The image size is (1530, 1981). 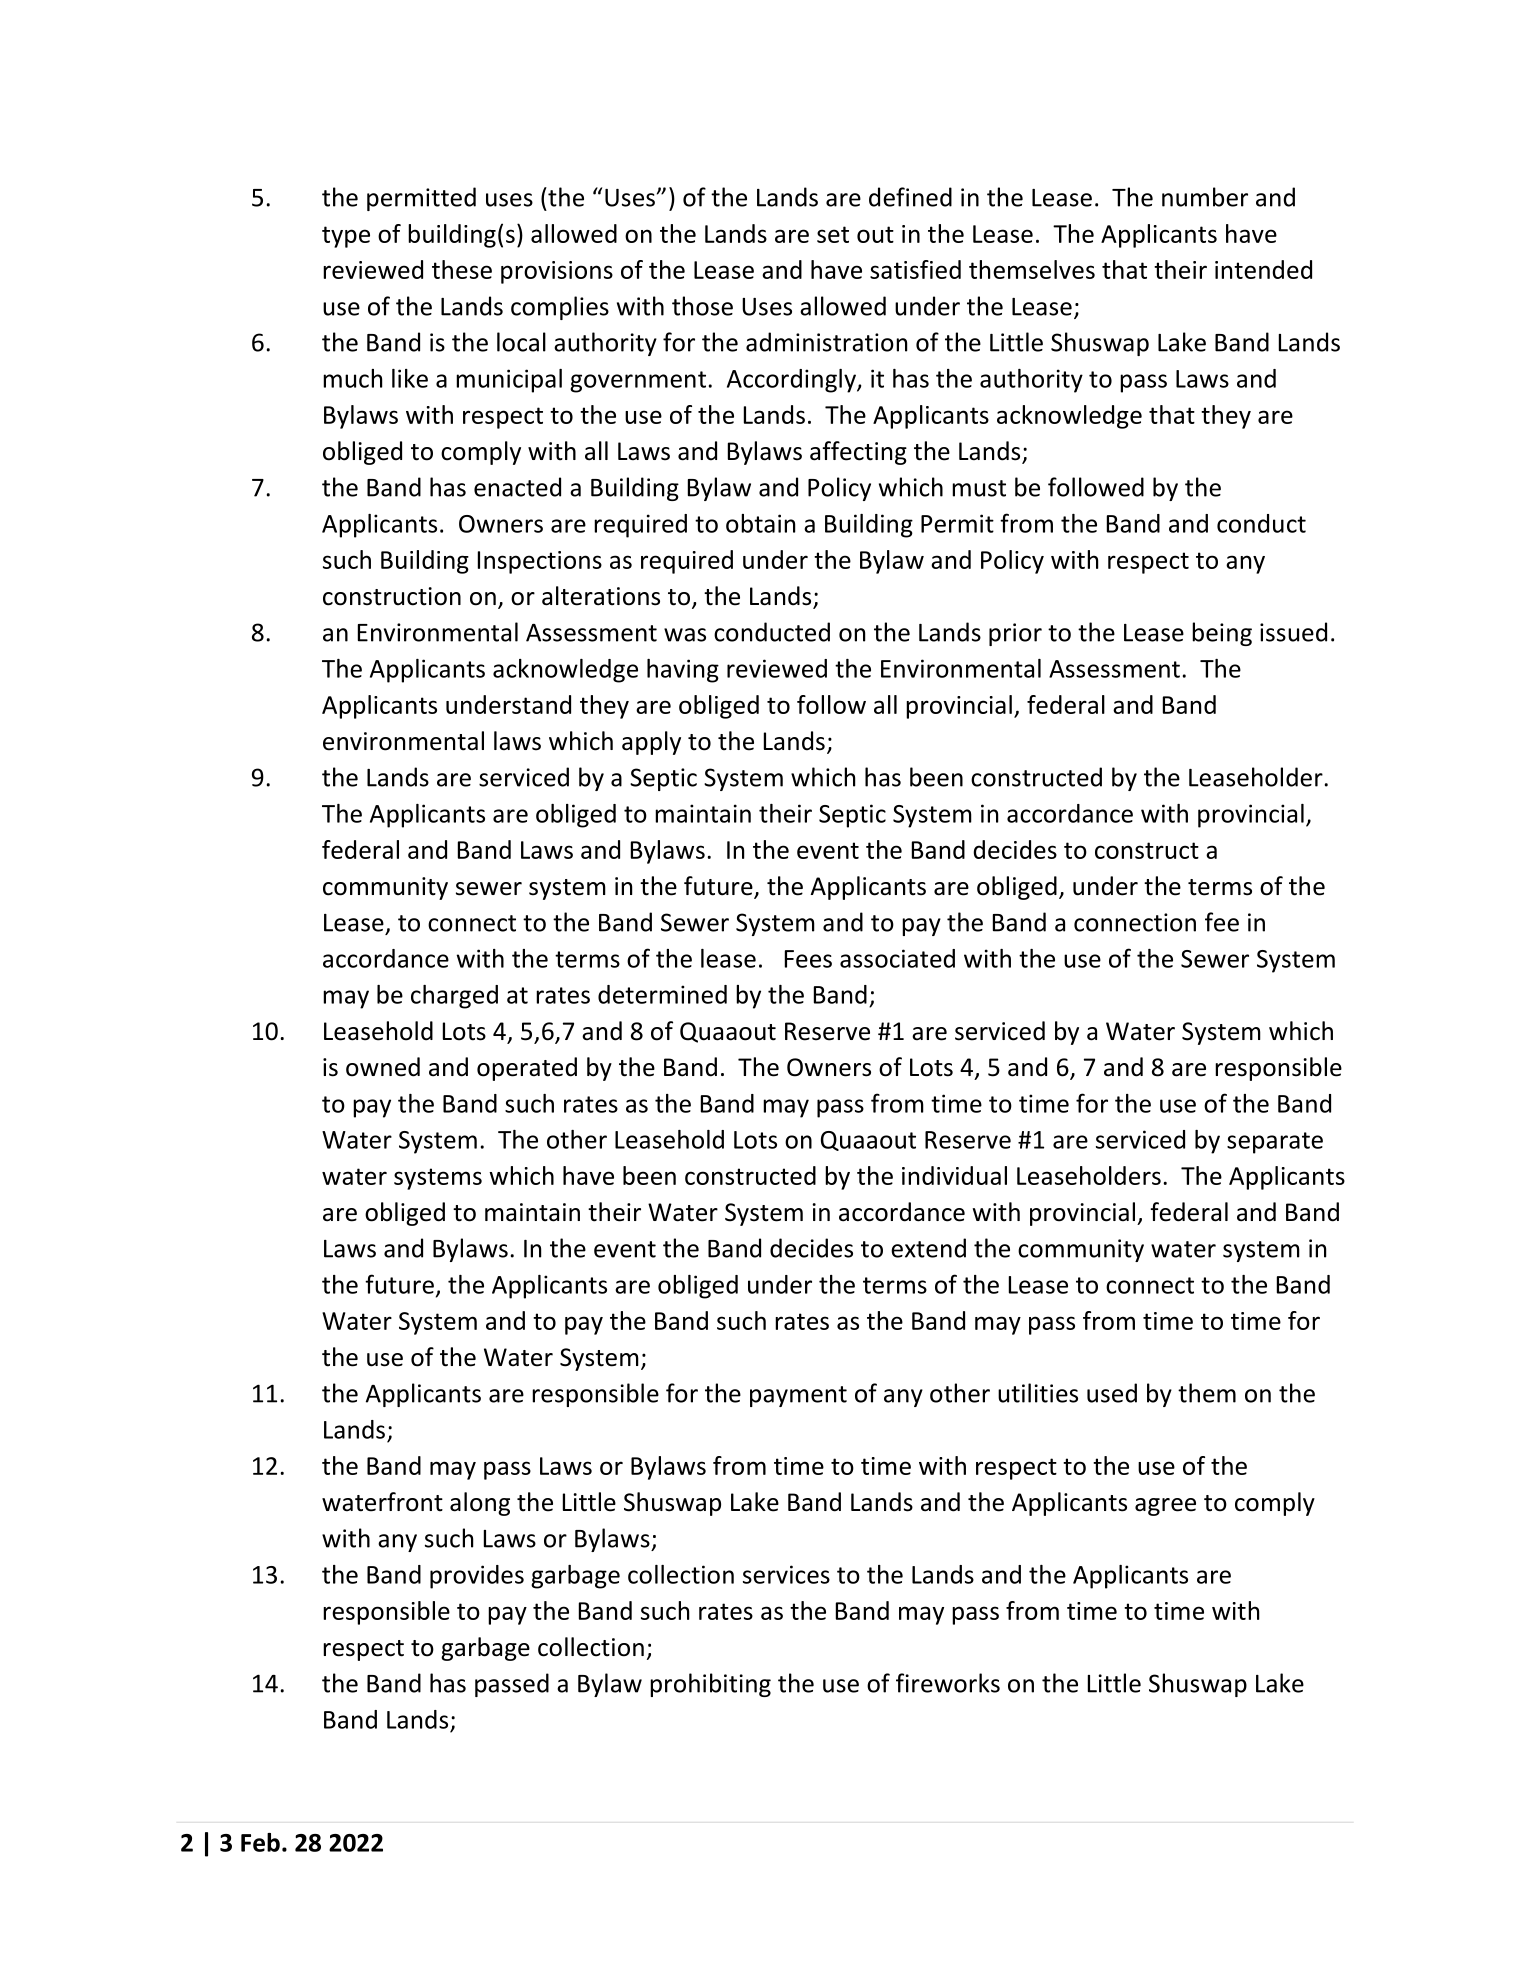 What do you see at coordinates (540, 562) in the screenshot?
I see `Inspections` at bounding box center [540, 562].
